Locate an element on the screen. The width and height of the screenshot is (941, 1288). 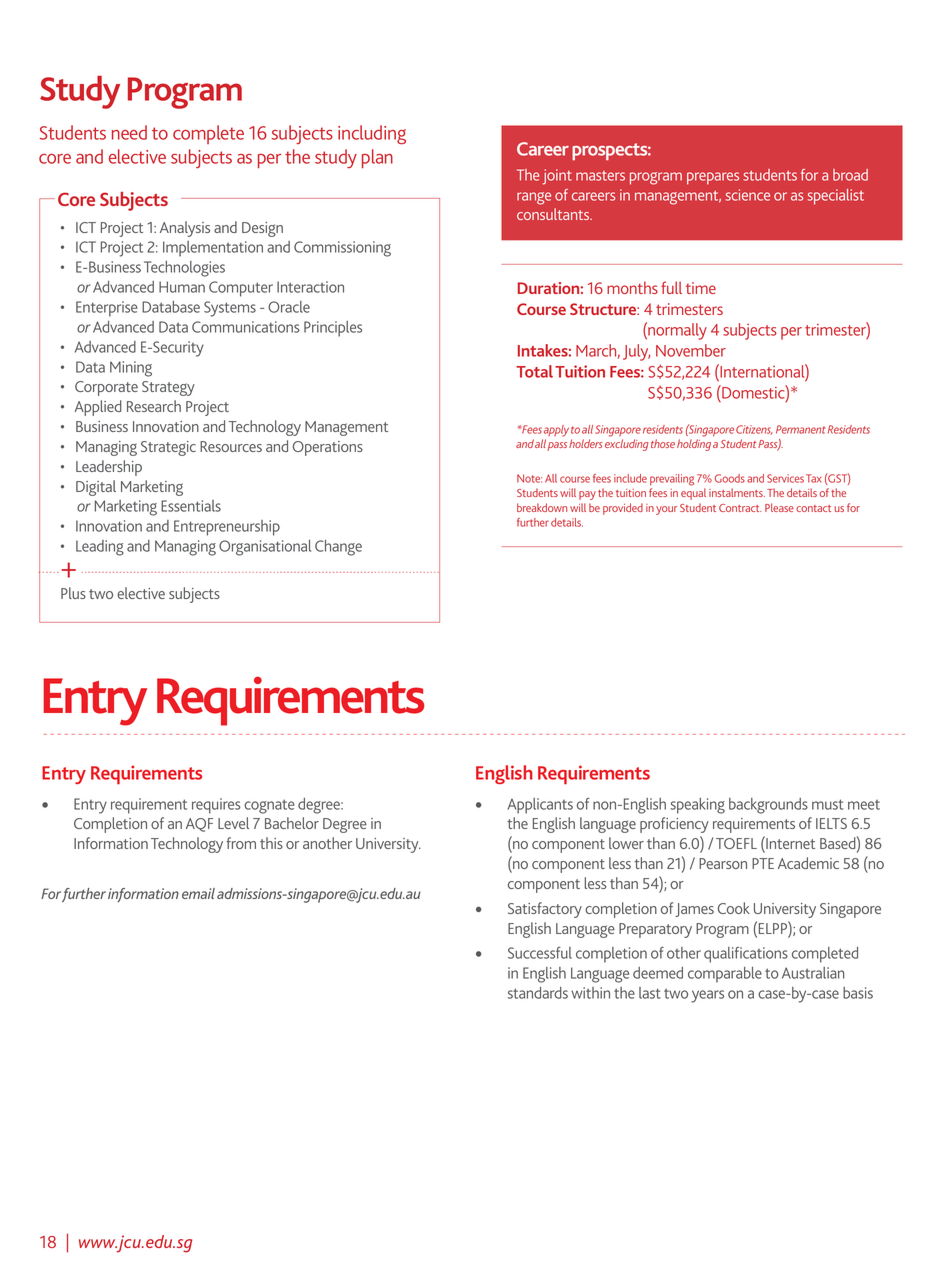
plan is located at coordinates (377, 158).
